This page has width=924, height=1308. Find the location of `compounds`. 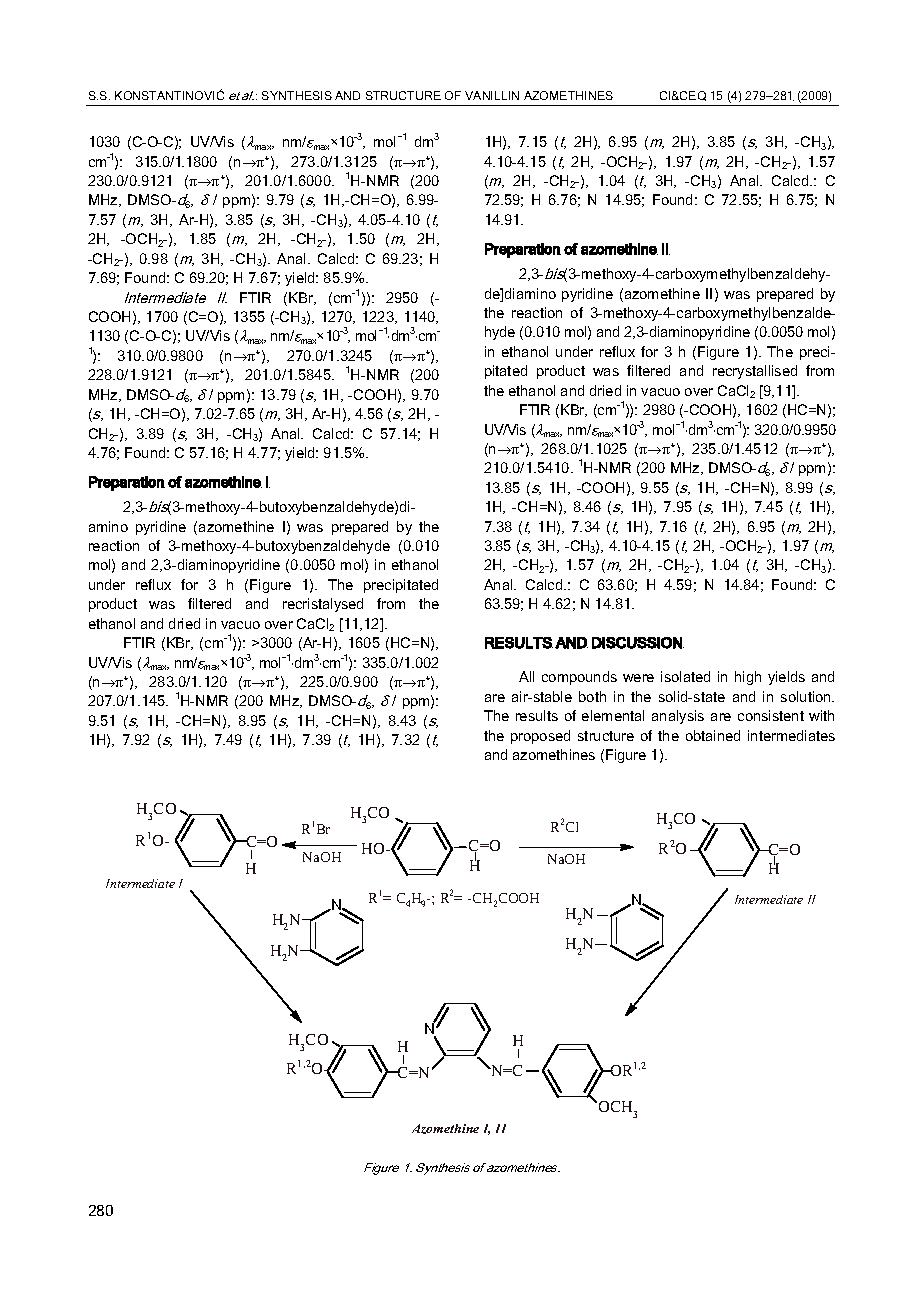

compounds is located at coordinates (579, 678).
